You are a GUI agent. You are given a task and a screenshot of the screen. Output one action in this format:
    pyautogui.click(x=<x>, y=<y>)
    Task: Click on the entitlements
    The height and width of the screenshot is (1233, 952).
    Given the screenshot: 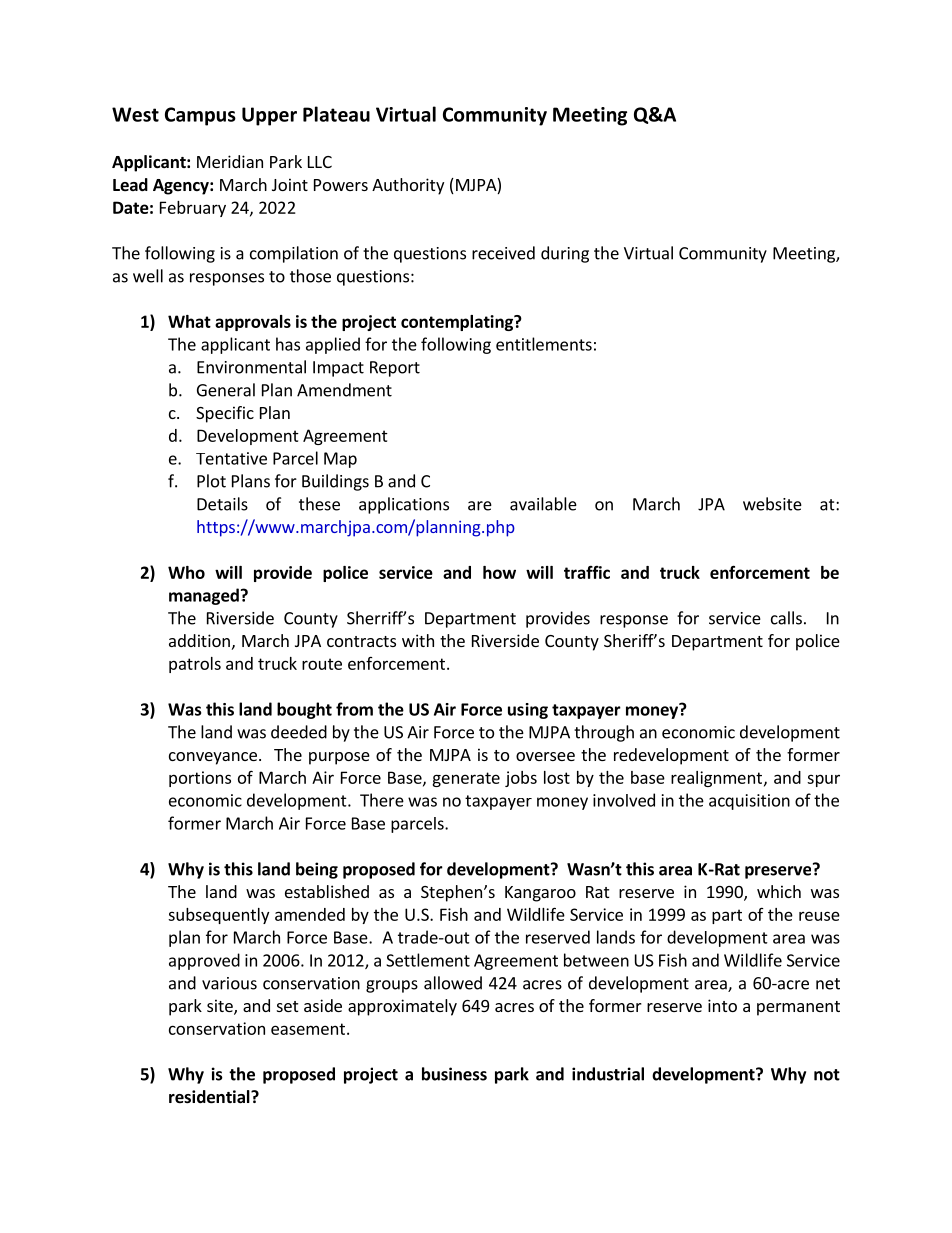 What is the action you would take?
    pyautogui.click(x=544, y=344)
